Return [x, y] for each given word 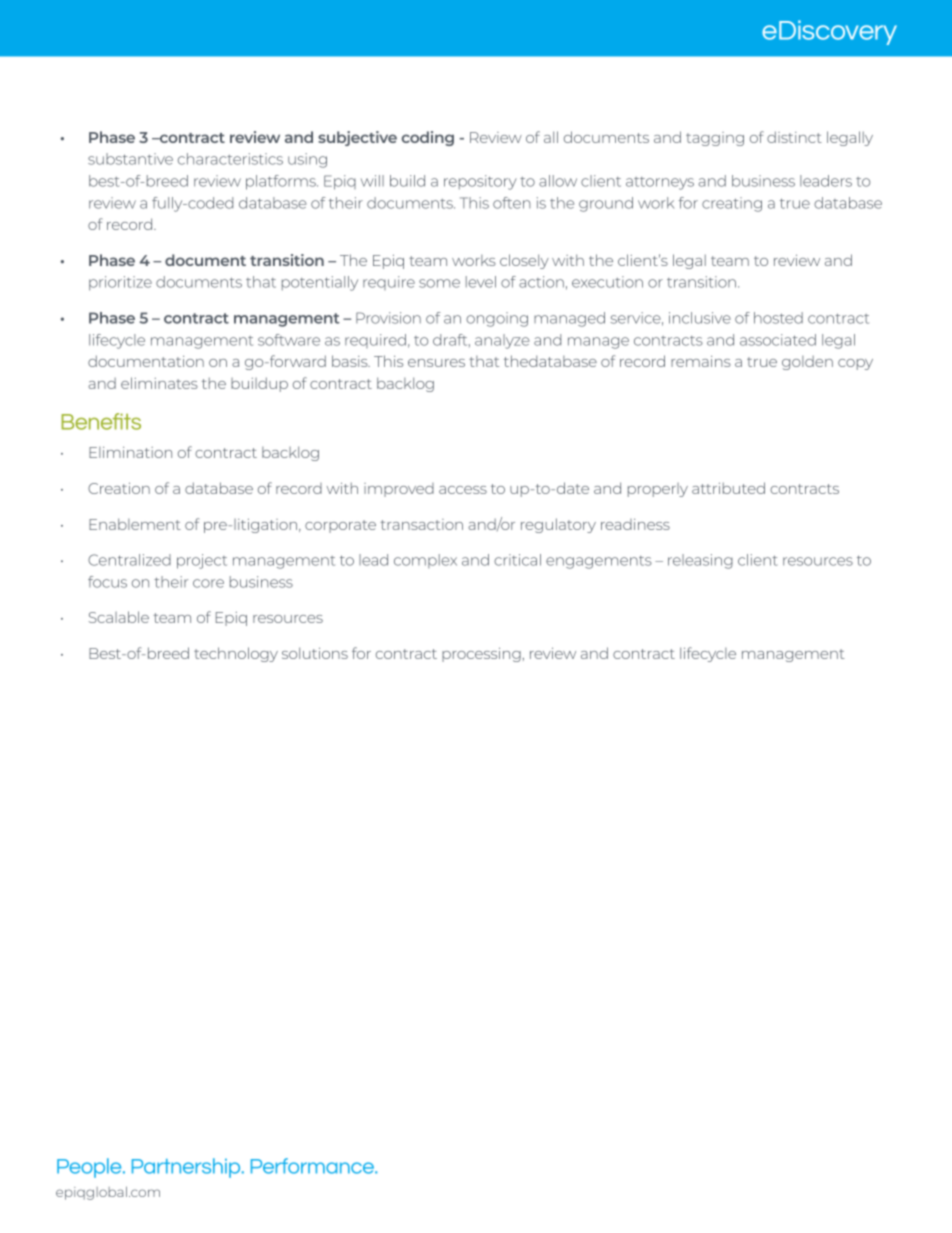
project [202, 561]
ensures [436, 363]
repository [480, 182]
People [90, 1168]
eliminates [159, 383]
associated [778, 340]
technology [236, 654]
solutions [315, 653]
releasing [700, 561]
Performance [313, 1166]
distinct [794, 137]
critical [517, 560]
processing [481, 655]
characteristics [230, 159]
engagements [599, 562]
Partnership [187, 1168]
